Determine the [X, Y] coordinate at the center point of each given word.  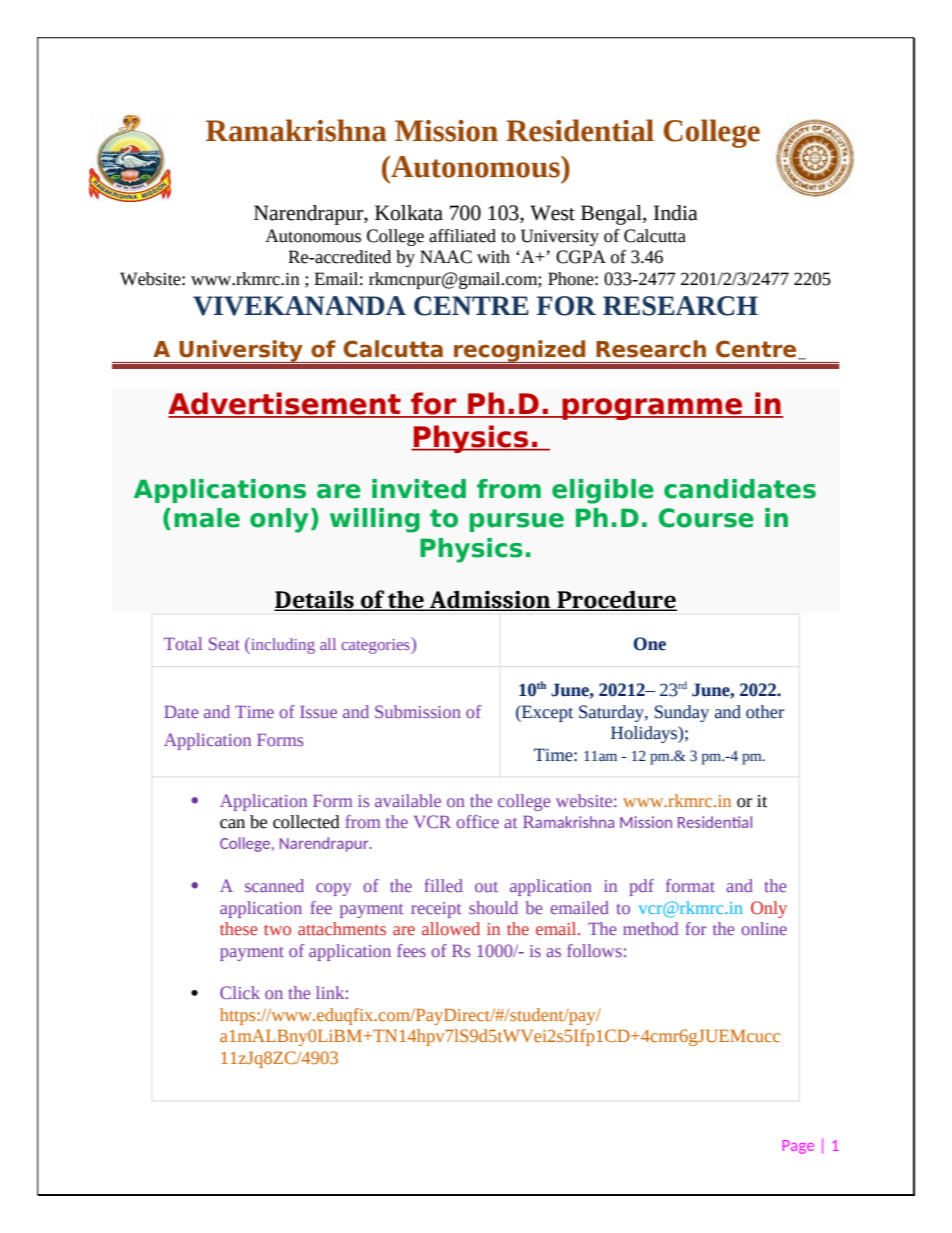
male [207, 518]
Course [706, 518]
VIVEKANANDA [299, 306]
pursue [516, 522]
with [493, 257]
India [676, 213]
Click [240, 992]
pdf [641, 887]
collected [306, 822]
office [477, 821]
